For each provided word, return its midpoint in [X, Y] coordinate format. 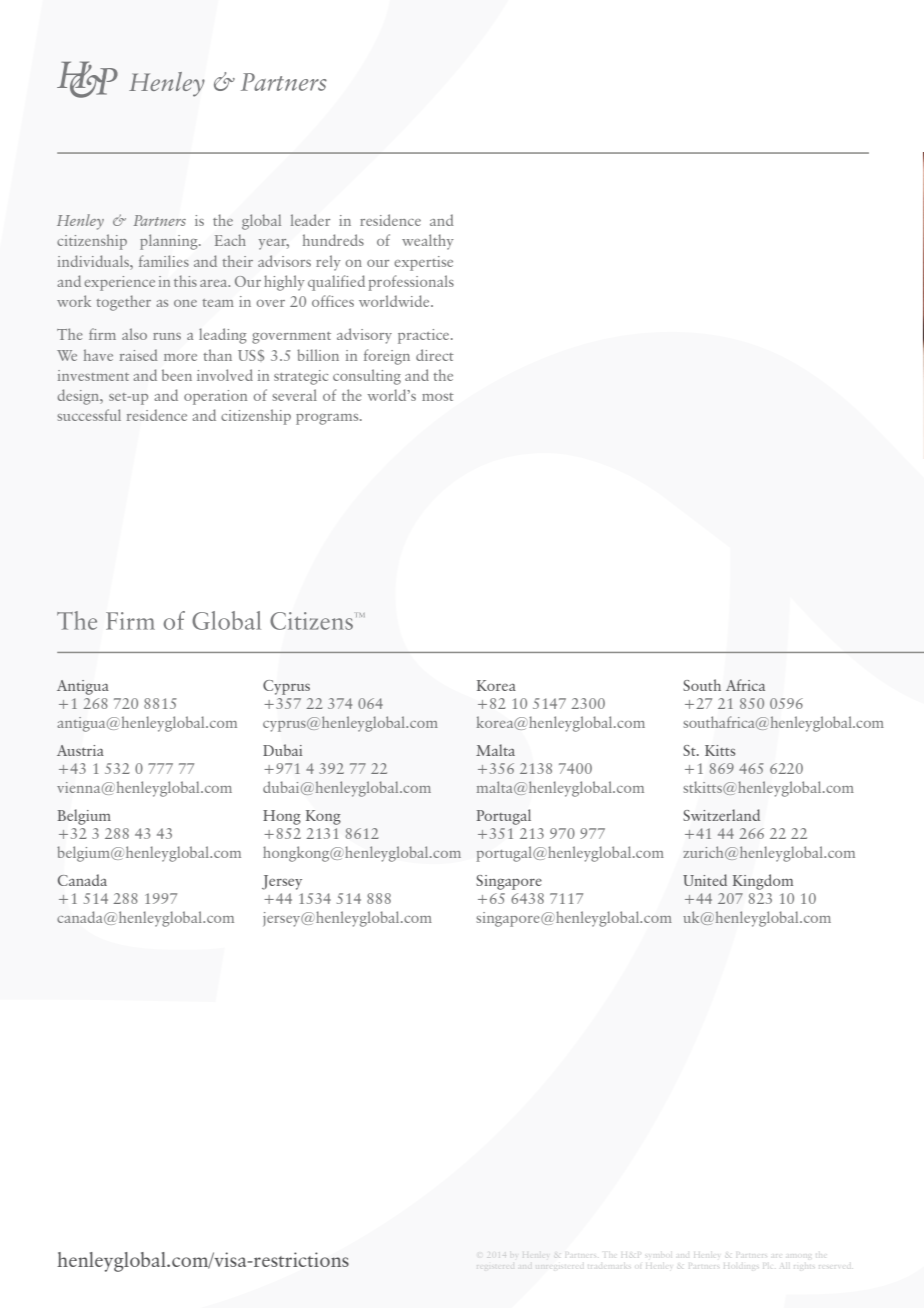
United [705, 880]
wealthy [428, 242]
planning [170, 242]
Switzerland [721, 815]
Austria [80, 750]
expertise [423, 263]
